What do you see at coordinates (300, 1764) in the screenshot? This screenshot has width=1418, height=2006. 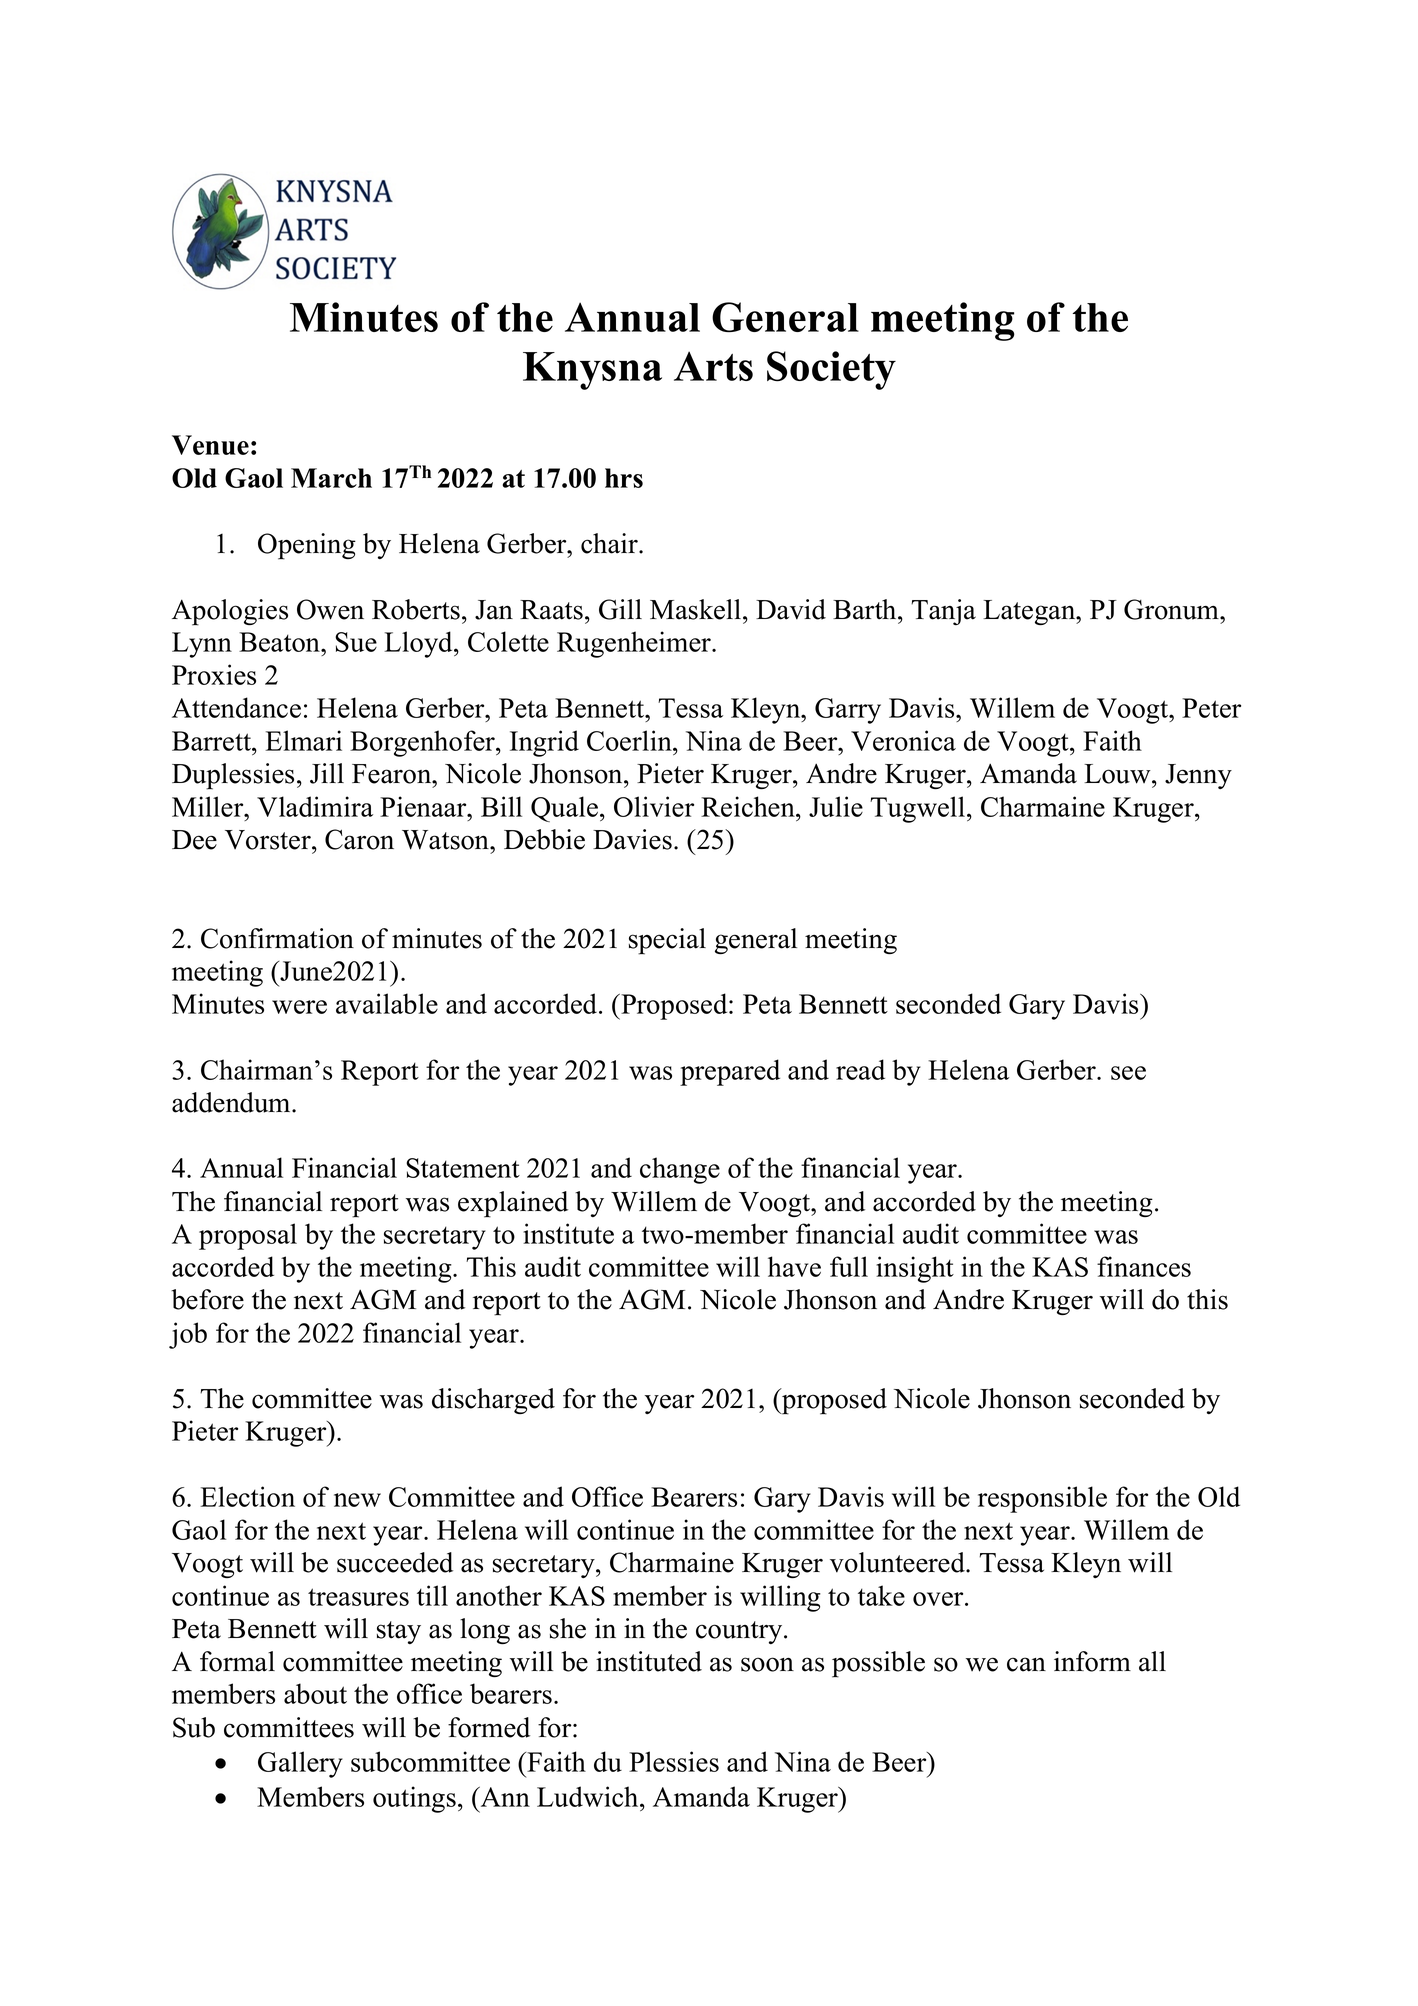 I see `Gallery` at bounding box center [300, 1764].
